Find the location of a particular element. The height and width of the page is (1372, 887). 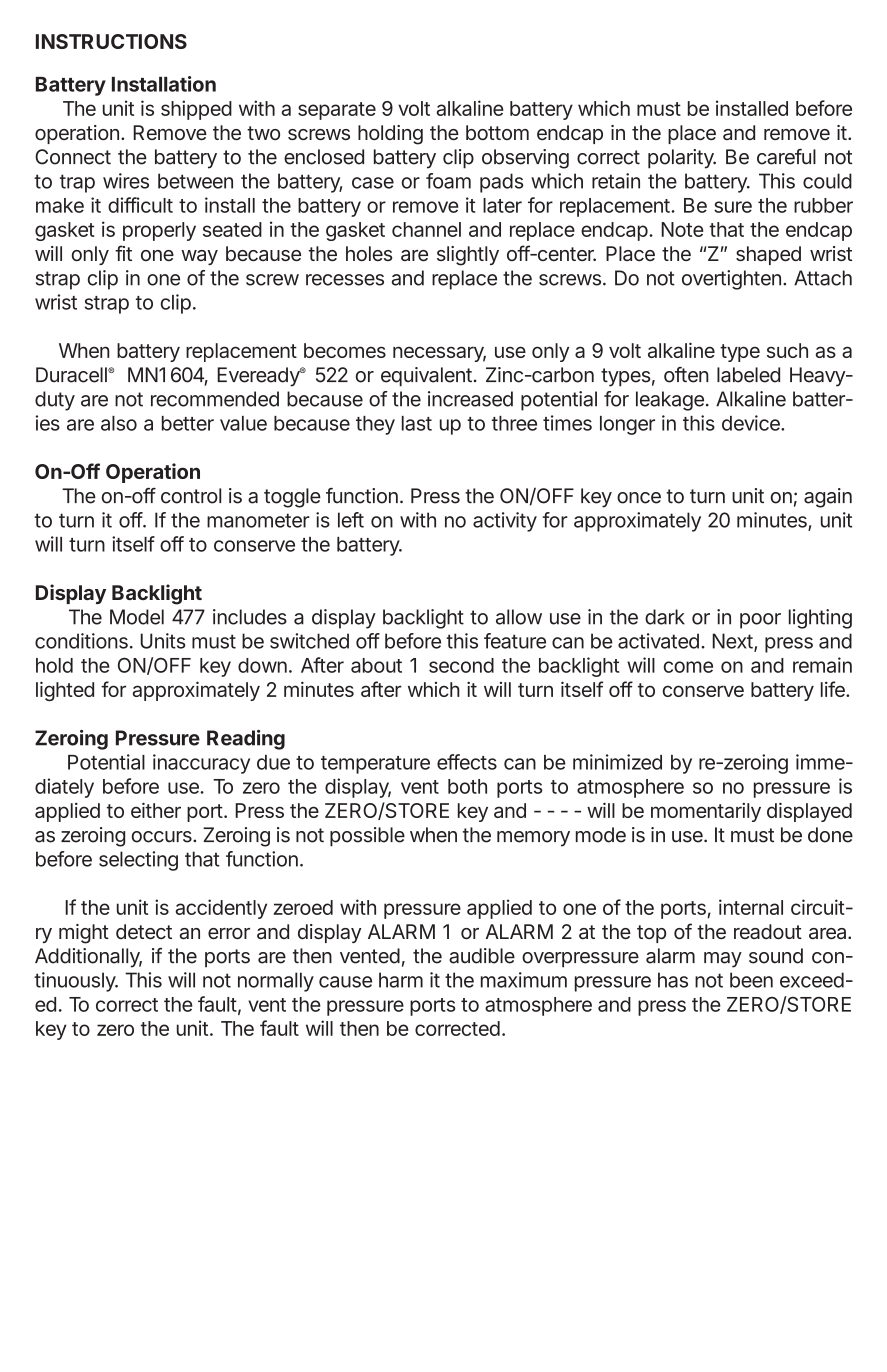

recommended is located at coordinates (215, 399).
